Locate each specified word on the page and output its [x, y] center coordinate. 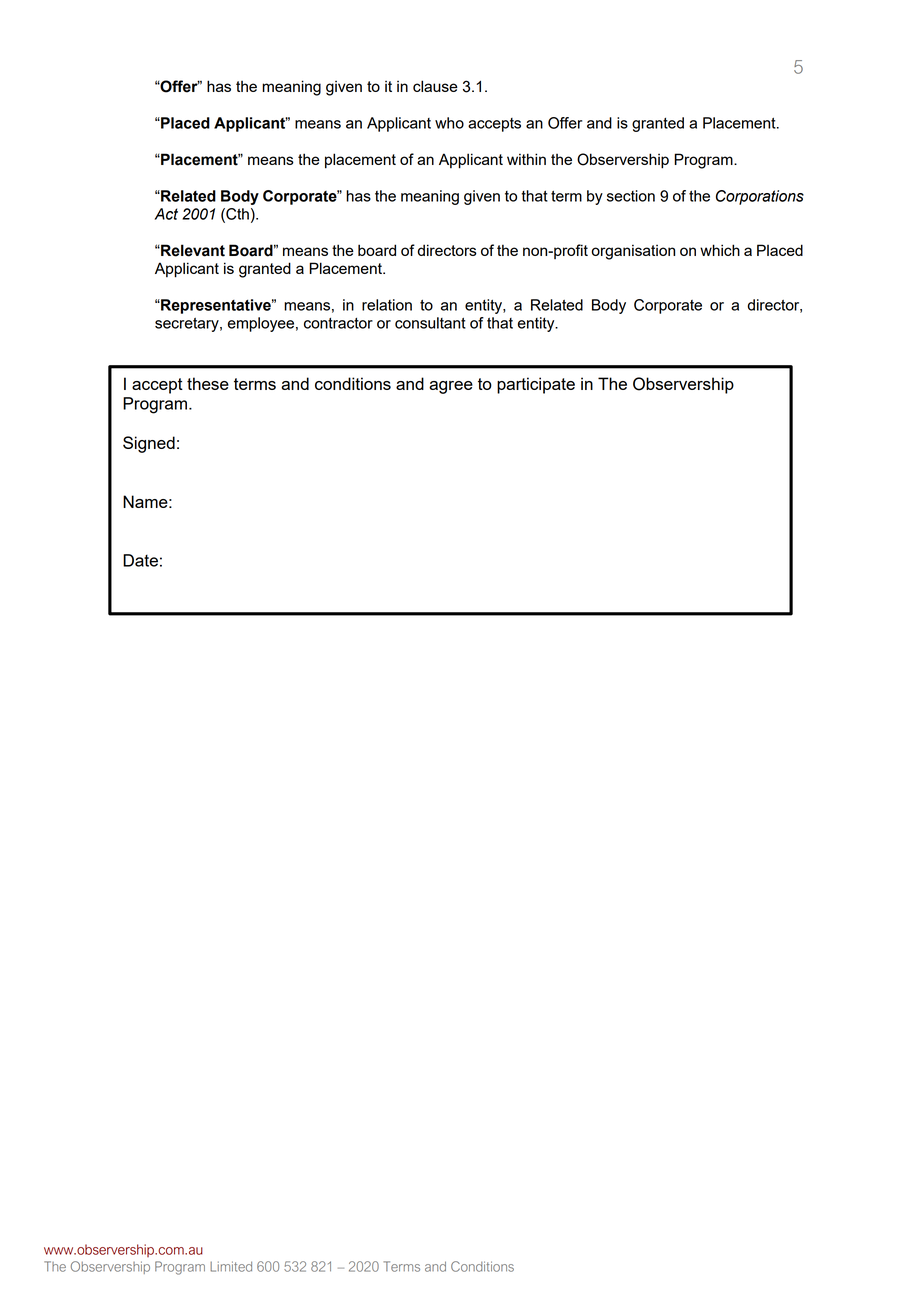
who [449, 123]
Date [140, 560]
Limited [231, 1266]
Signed [149, 444]
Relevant [192, 250]
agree [451, 387]
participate [536, 385]
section [631, 196]
